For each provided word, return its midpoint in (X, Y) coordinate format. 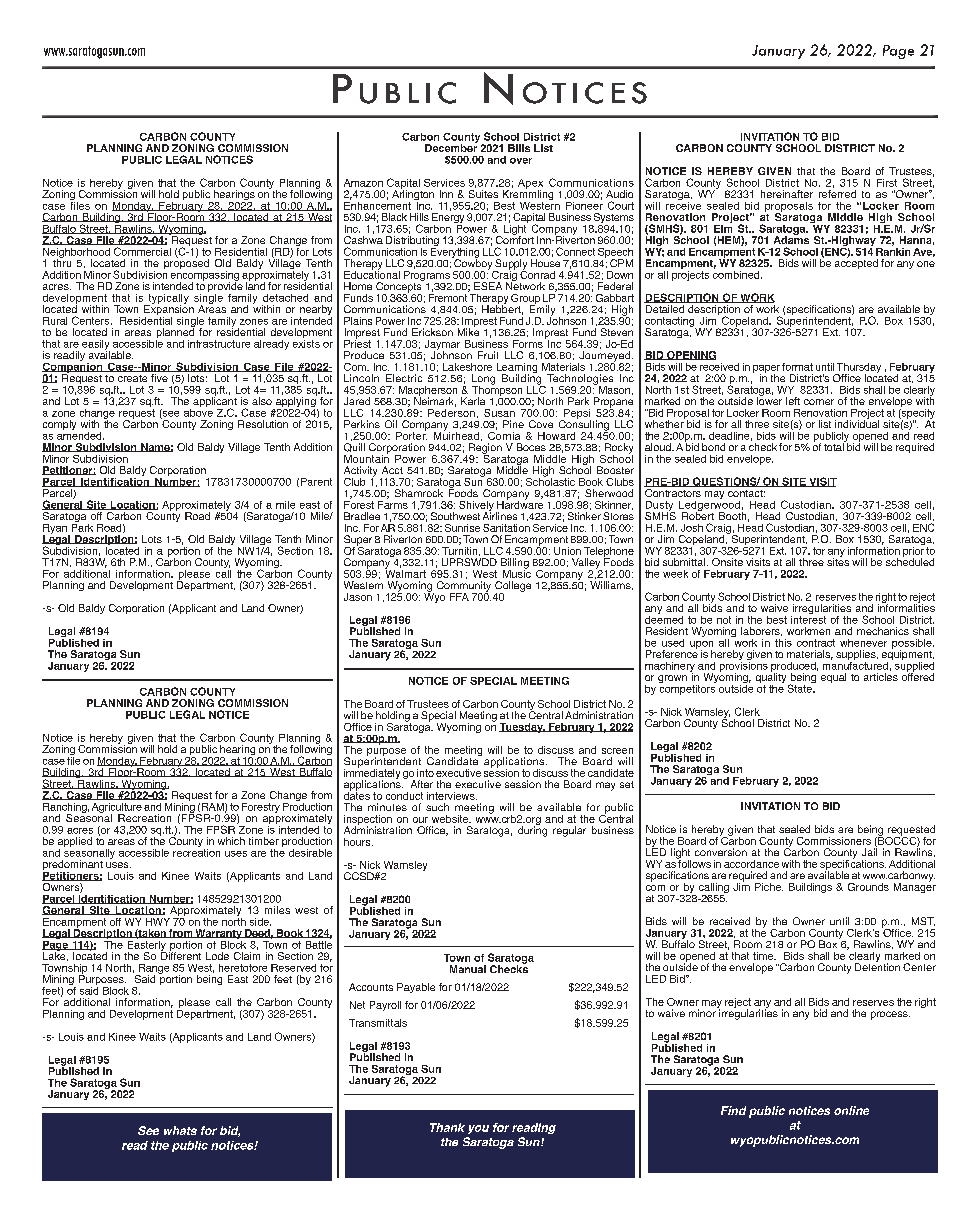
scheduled (910, 561)
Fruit (488, 355)
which (231, 841)
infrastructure (219, 344)
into (425, 773)
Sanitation (506, 528)
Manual (468, 969)
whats (180, 1130)
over (521, 161)
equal (833, 678)
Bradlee (362, 516)
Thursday (858, 369)
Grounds (868, 887)
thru (62, 262)
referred (837, 194)
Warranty (218, 935)
